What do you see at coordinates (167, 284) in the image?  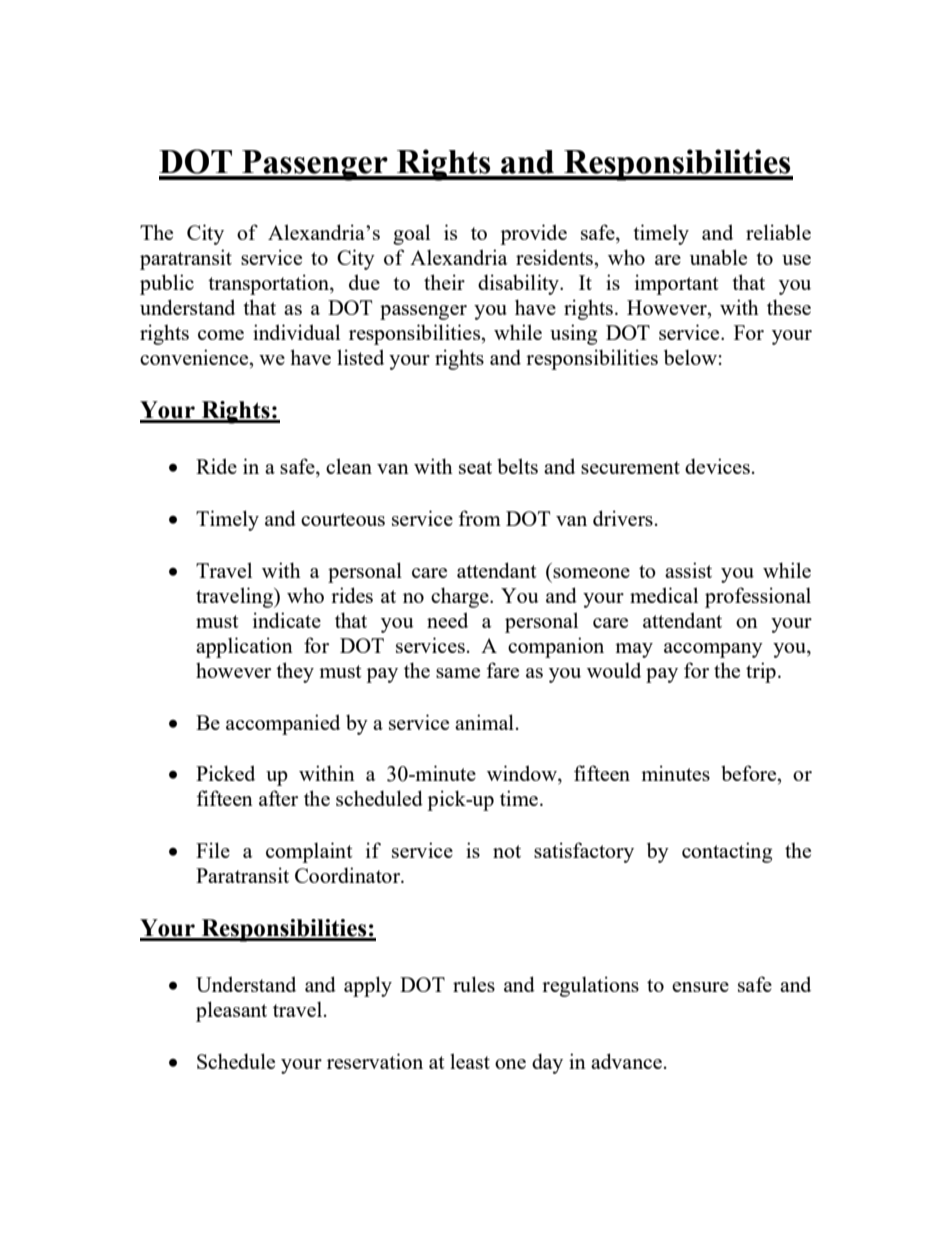 I see `public` at bounding box center [167, 284].
